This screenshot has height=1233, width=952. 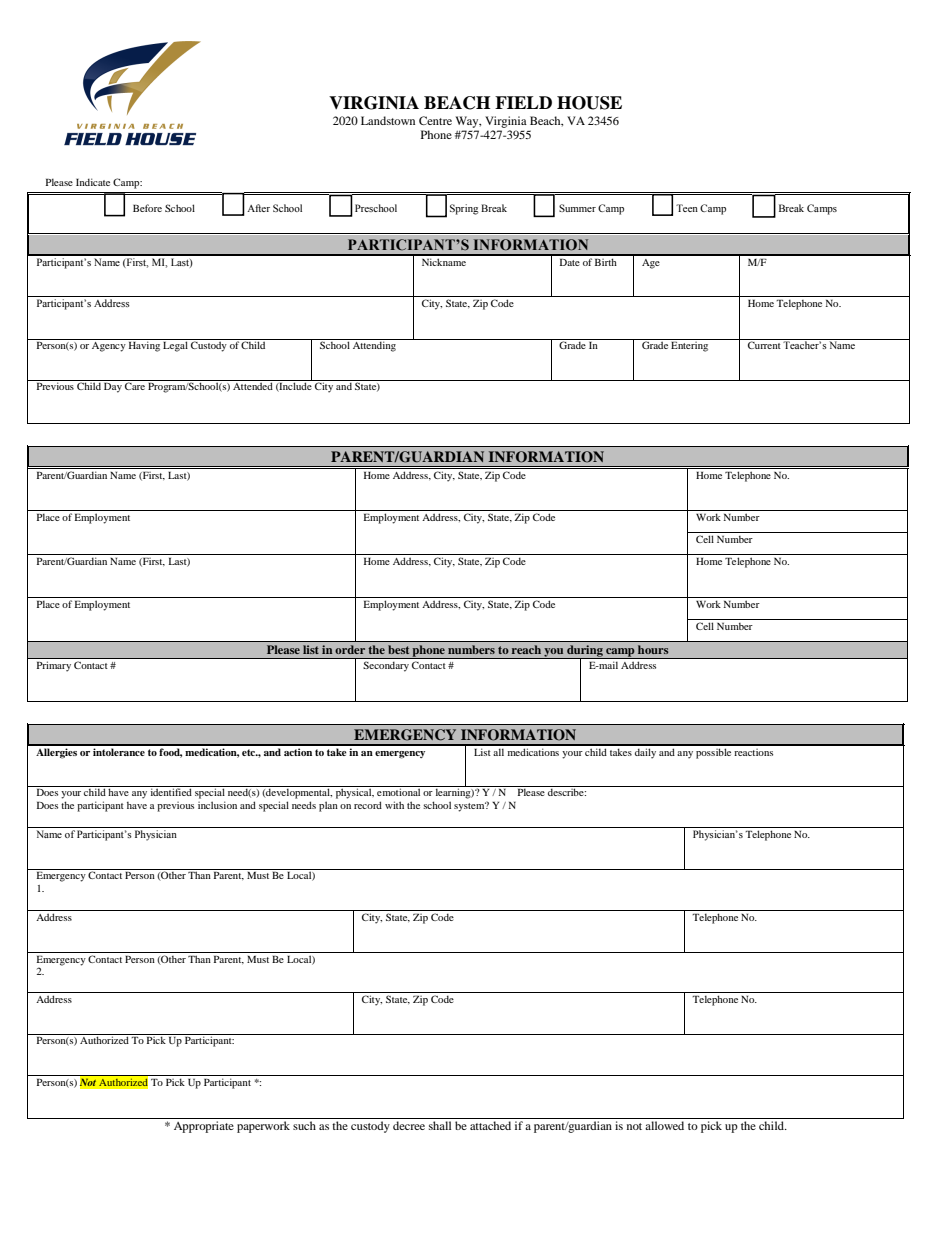 I want to click on Care, so click(x=135, y=386).
